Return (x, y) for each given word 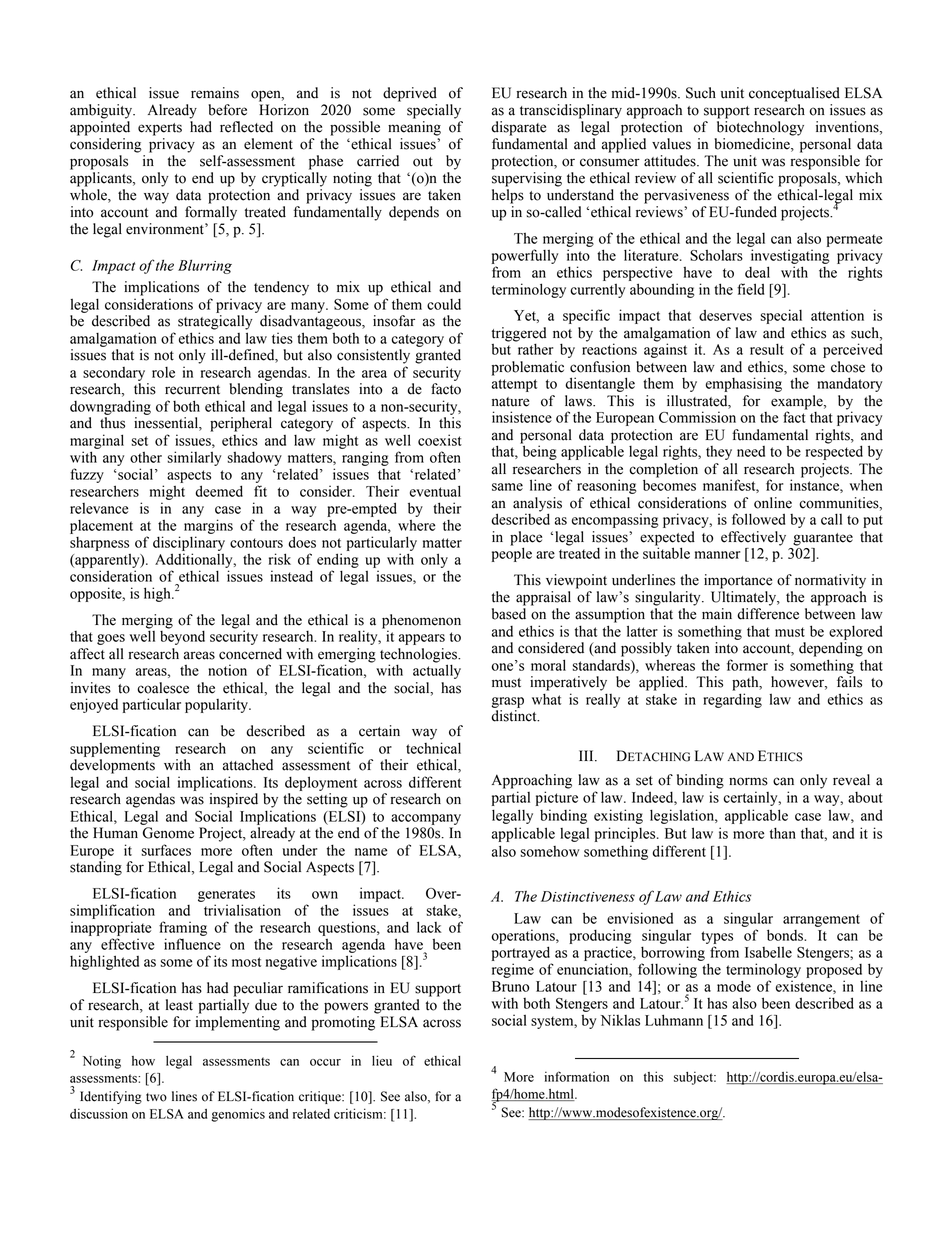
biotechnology (760, 128)
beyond (182, 636)
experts (160, 129)
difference (768, 614)
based (509, 614)
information (576, 1076)
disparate (518, 128)
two (156, 1097)
